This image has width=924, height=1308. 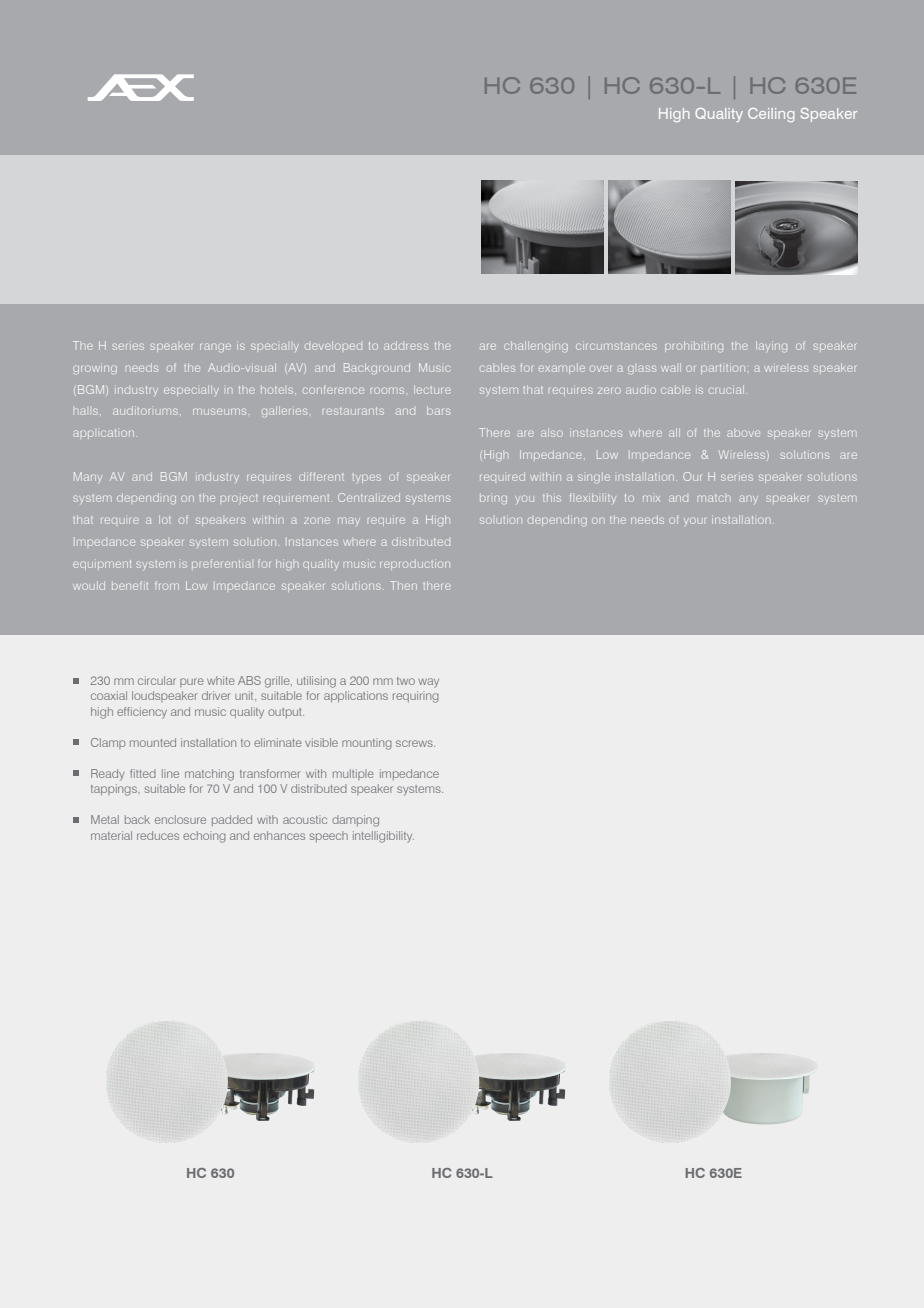 What do you see at coordinates (694, 346) in the image?
I see `prohibiting` at bounding box center [694, 346].
